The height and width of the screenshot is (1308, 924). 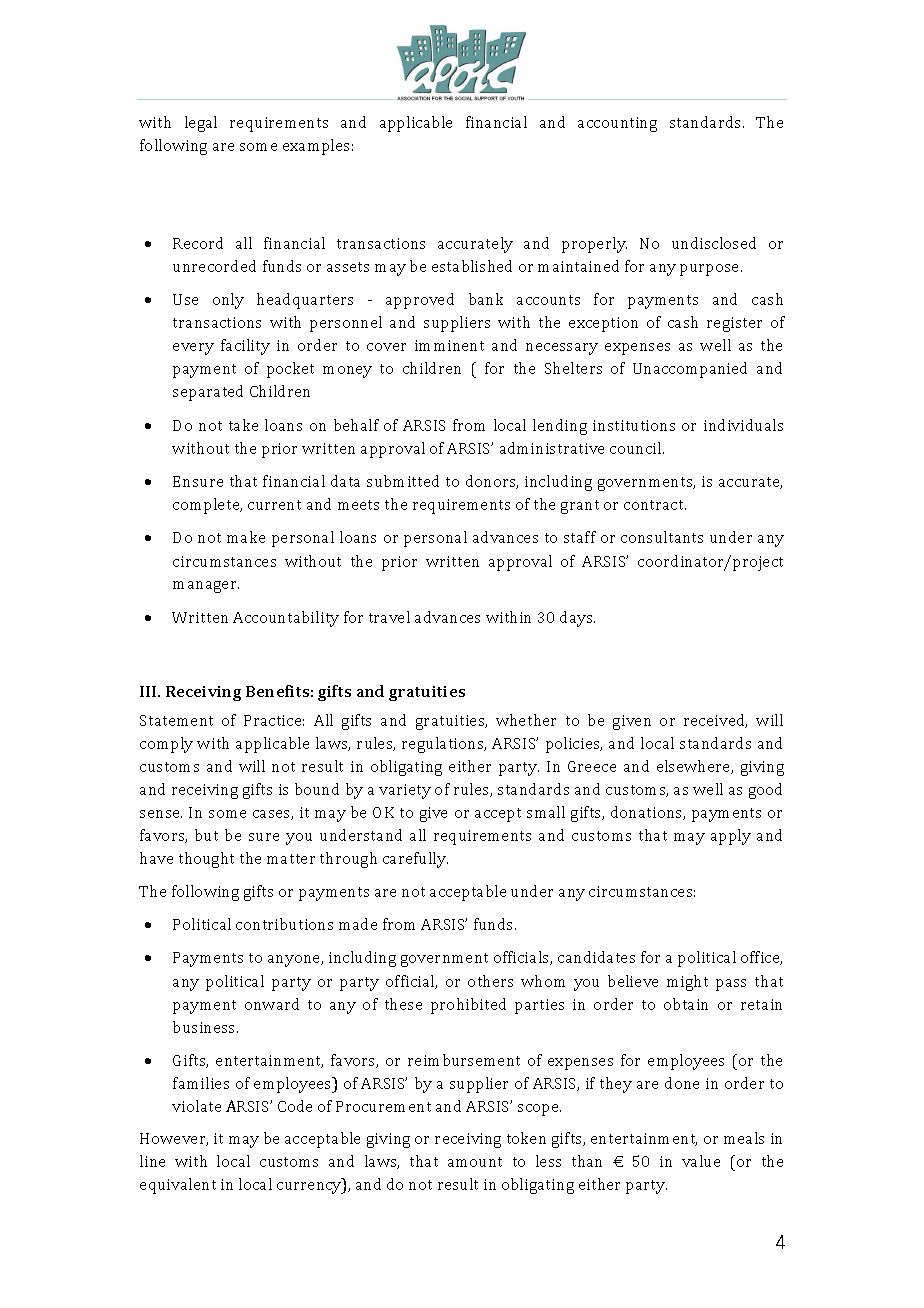 I want to click on equivalent, so click(x=178, y=1186).
